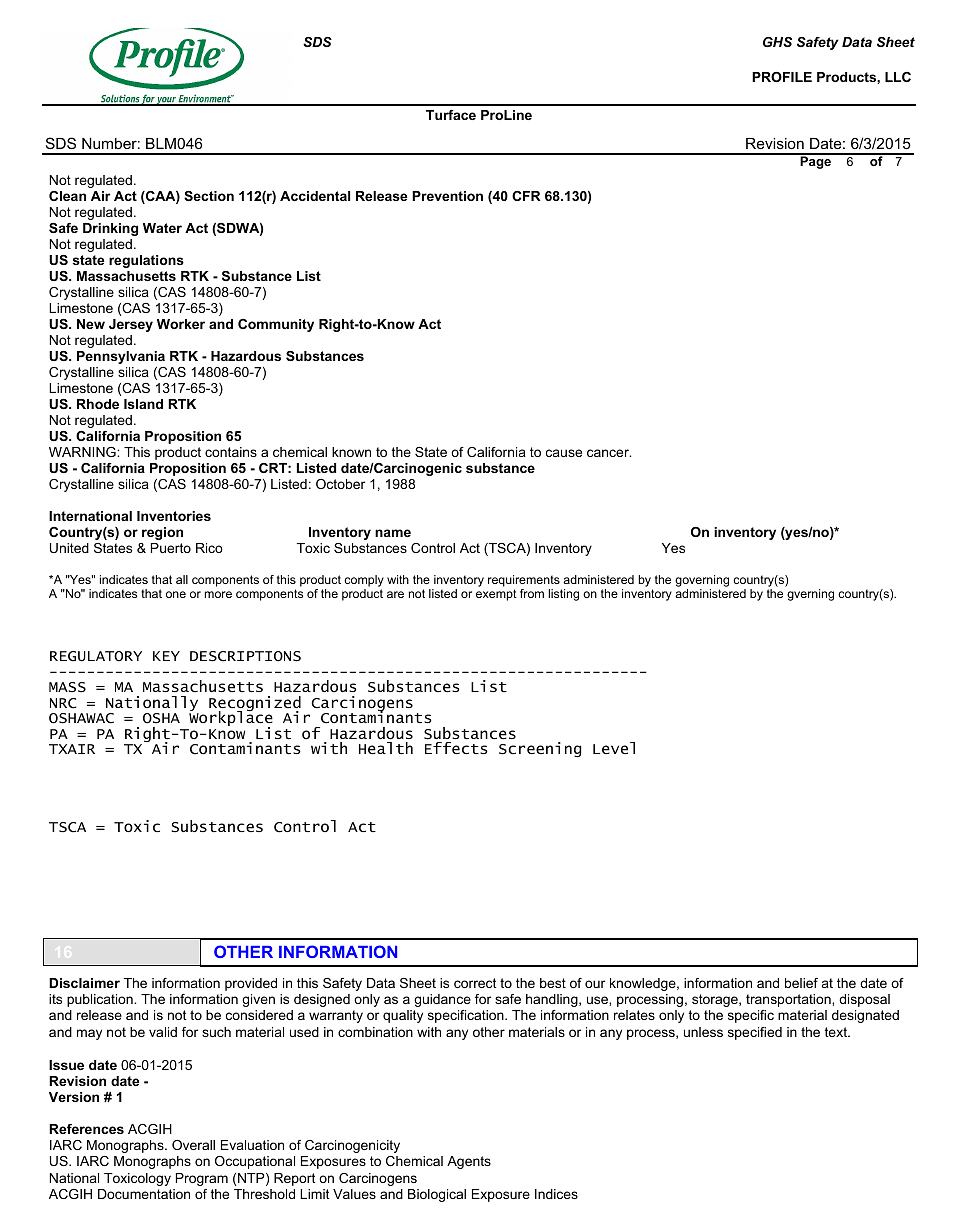 The height and width of the document is (1232, 953). What do you see at coordinates (447, 196) in the document?
I see `Prevention` at bounding box center [447, 196].
